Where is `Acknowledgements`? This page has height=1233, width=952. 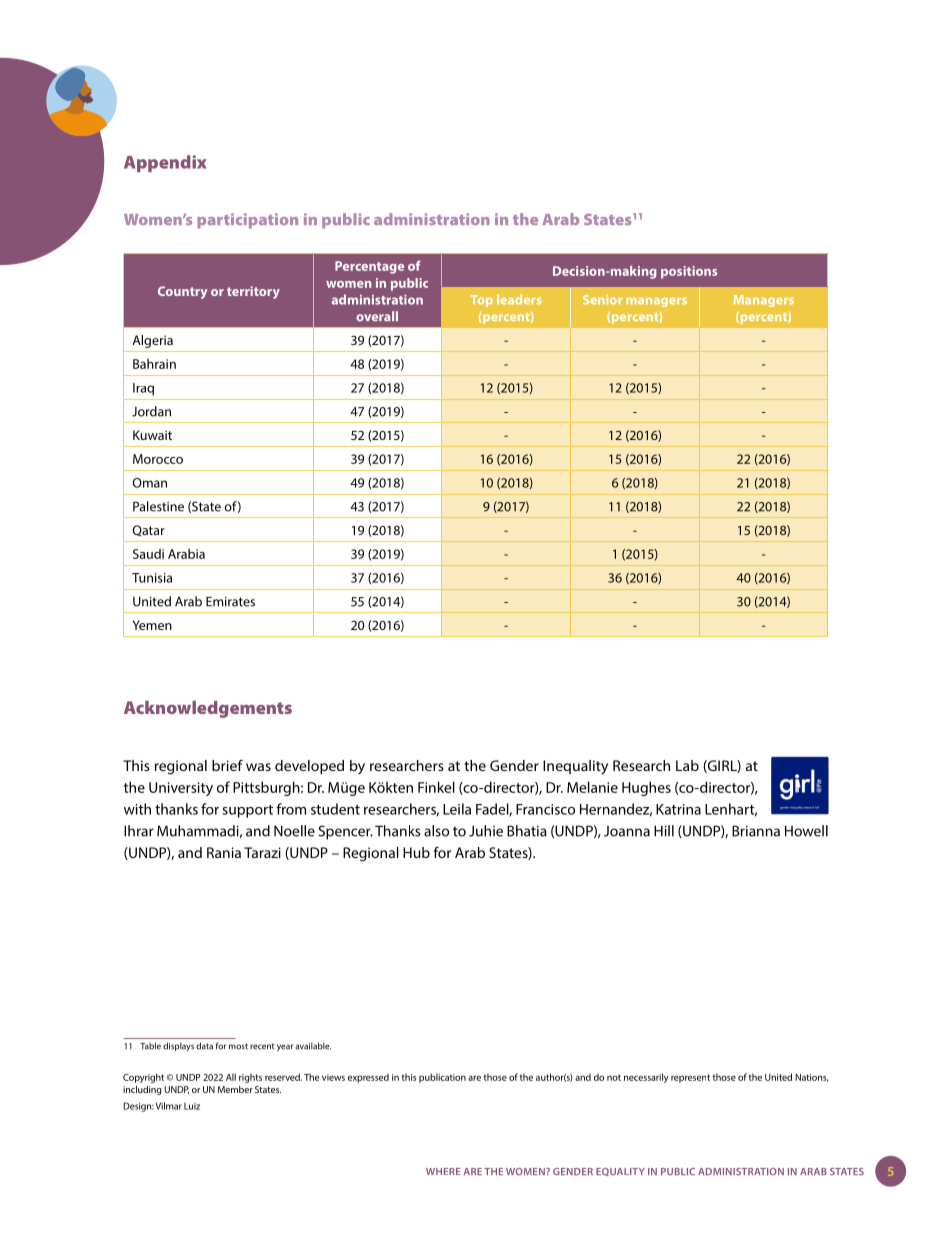
Acknowledgements is located at coordinates (208, 709).
